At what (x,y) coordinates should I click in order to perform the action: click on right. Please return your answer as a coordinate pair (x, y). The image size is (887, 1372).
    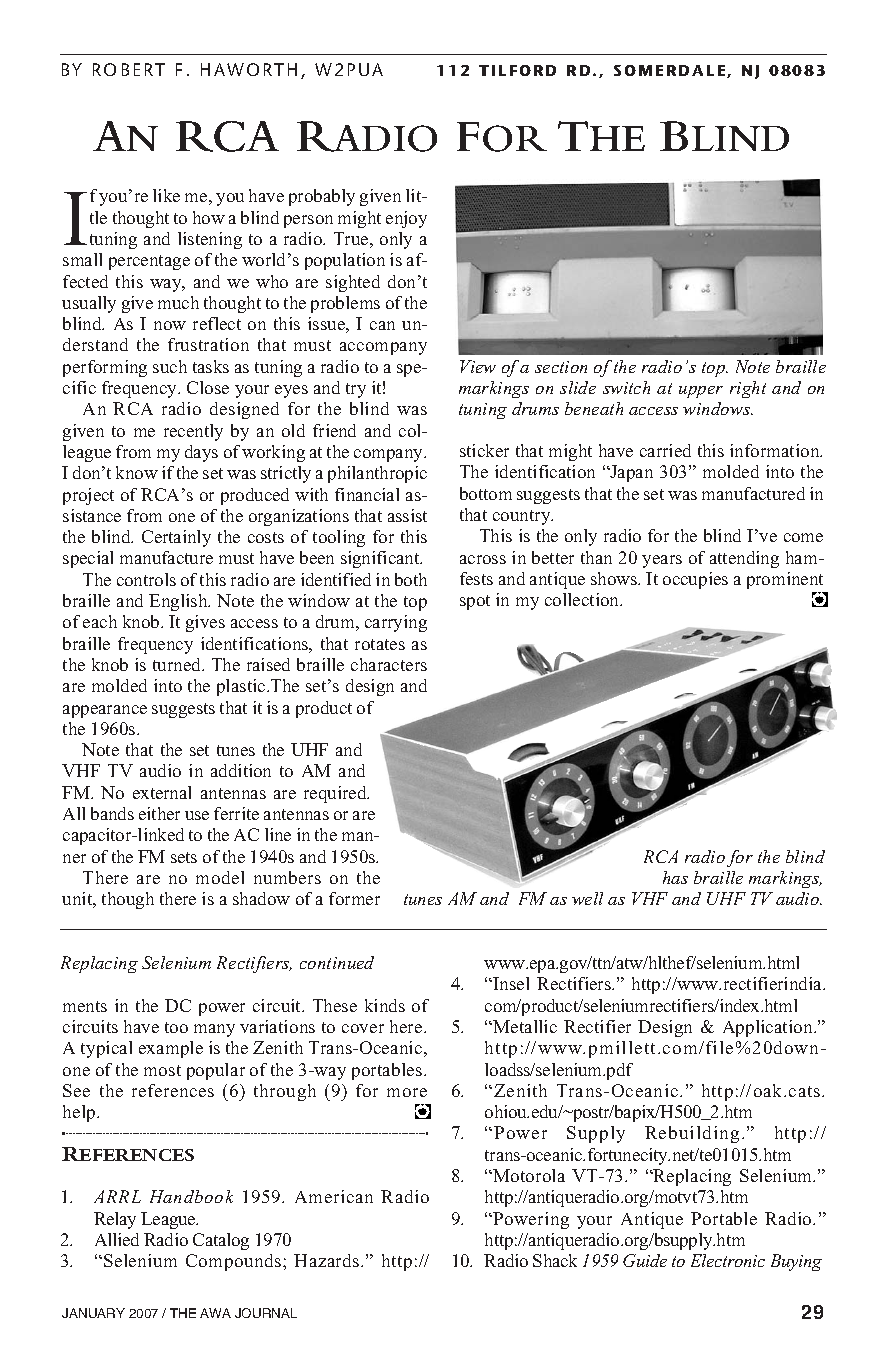
    Looking at the image, I should click on (748, 389).
